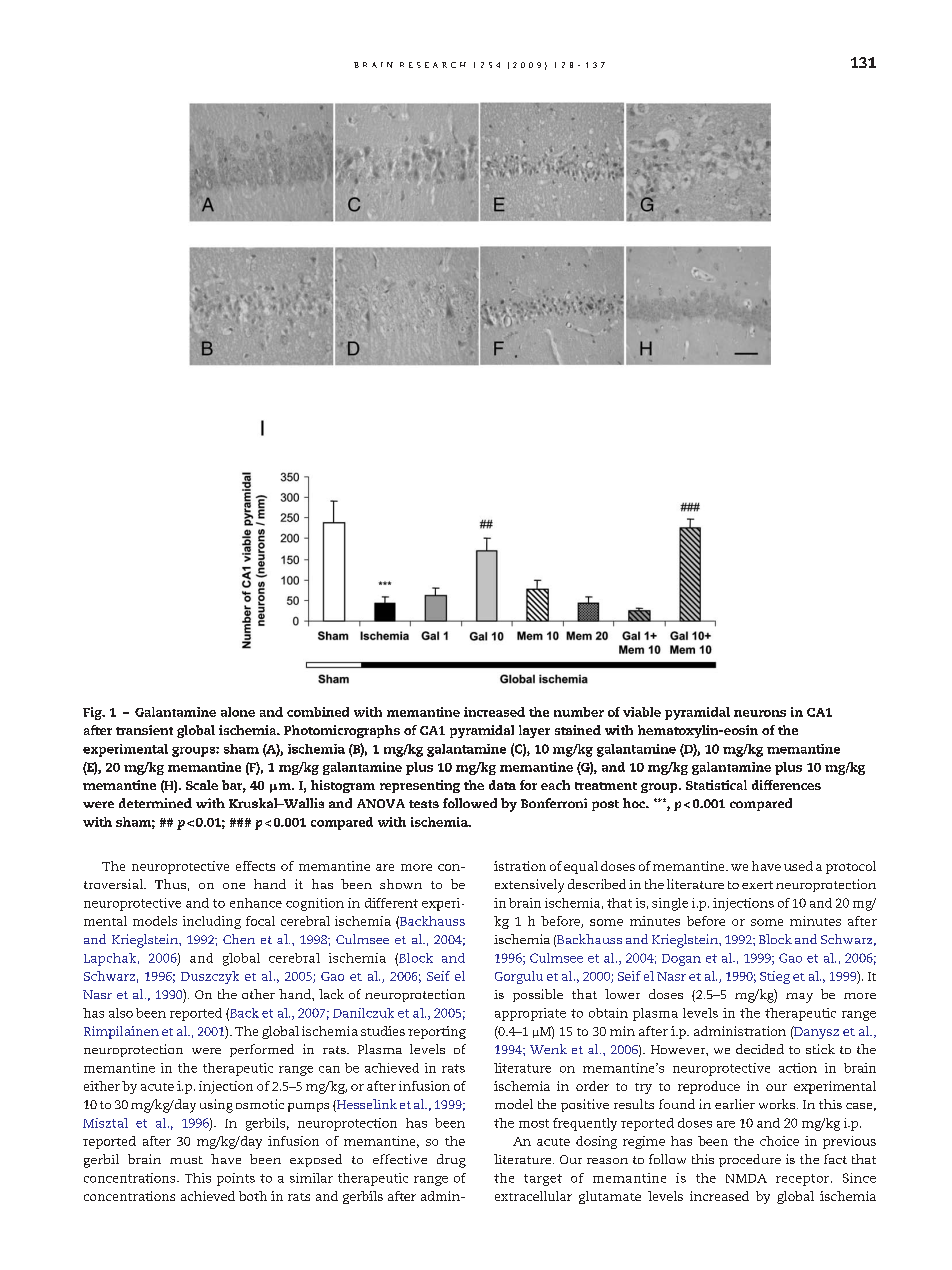 This document has width=952, height=1270. I want to click on target, so click(543, 1180).
